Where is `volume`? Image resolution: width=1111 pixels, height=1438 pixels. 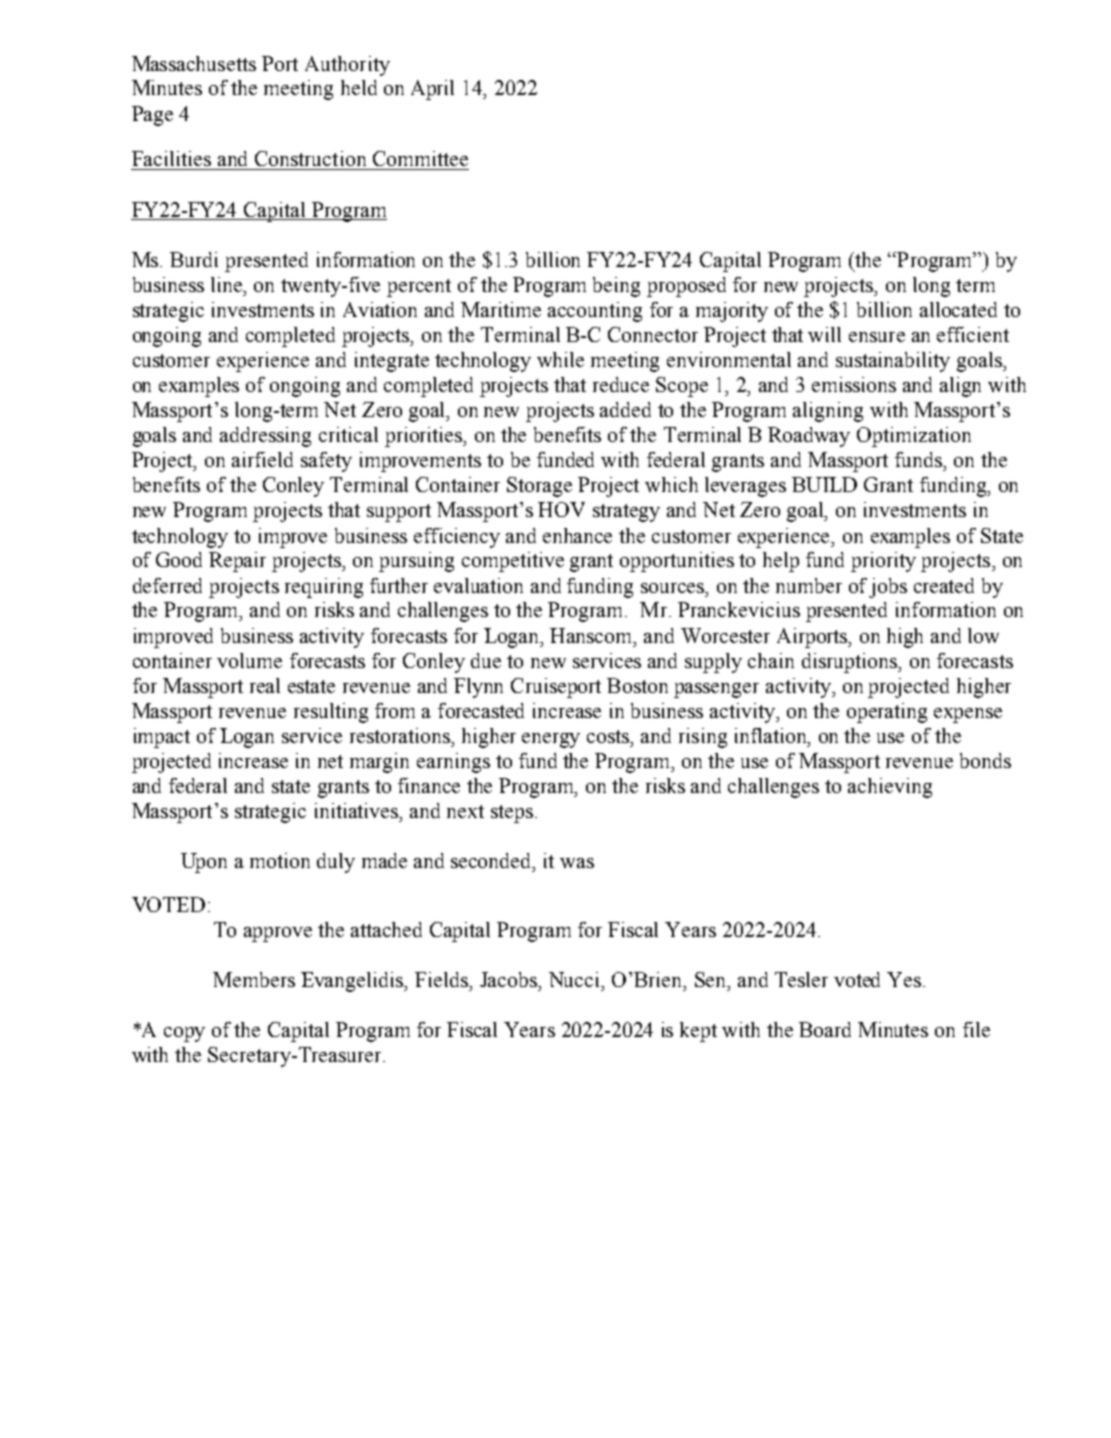 volume is located at coordinates (249, 660).
